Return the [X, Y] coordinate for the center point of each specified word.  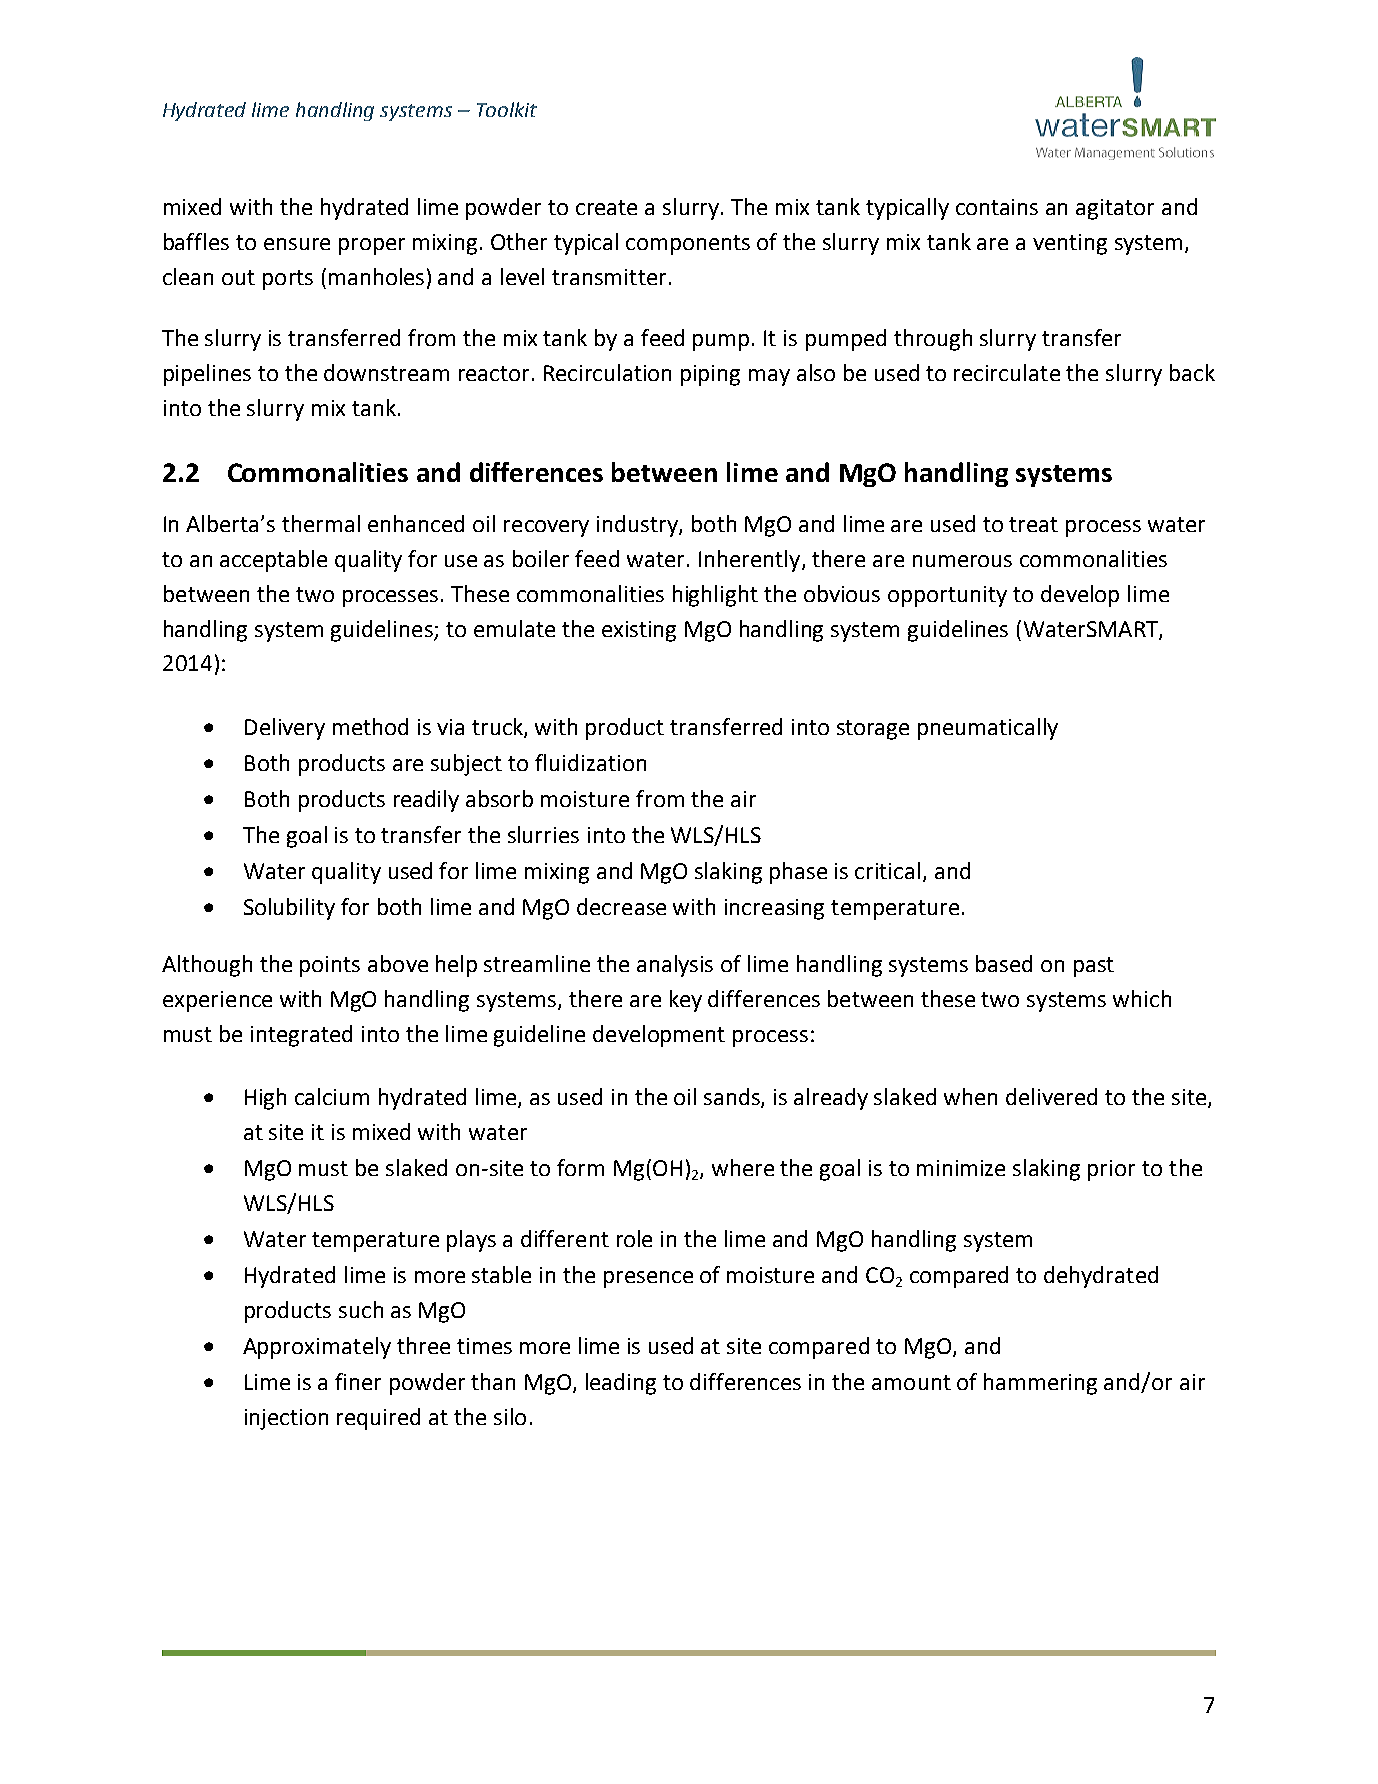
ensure [297, 244]
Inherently [751, 561]
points [330, 966]
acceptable [273, 561]
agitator [1115, 209]
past [1094, 967]
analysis [675, 966]
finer [358, 1381]
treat [1033, 524]
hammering [1040, 1384]
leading [621, 1384]
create [606, 207]
